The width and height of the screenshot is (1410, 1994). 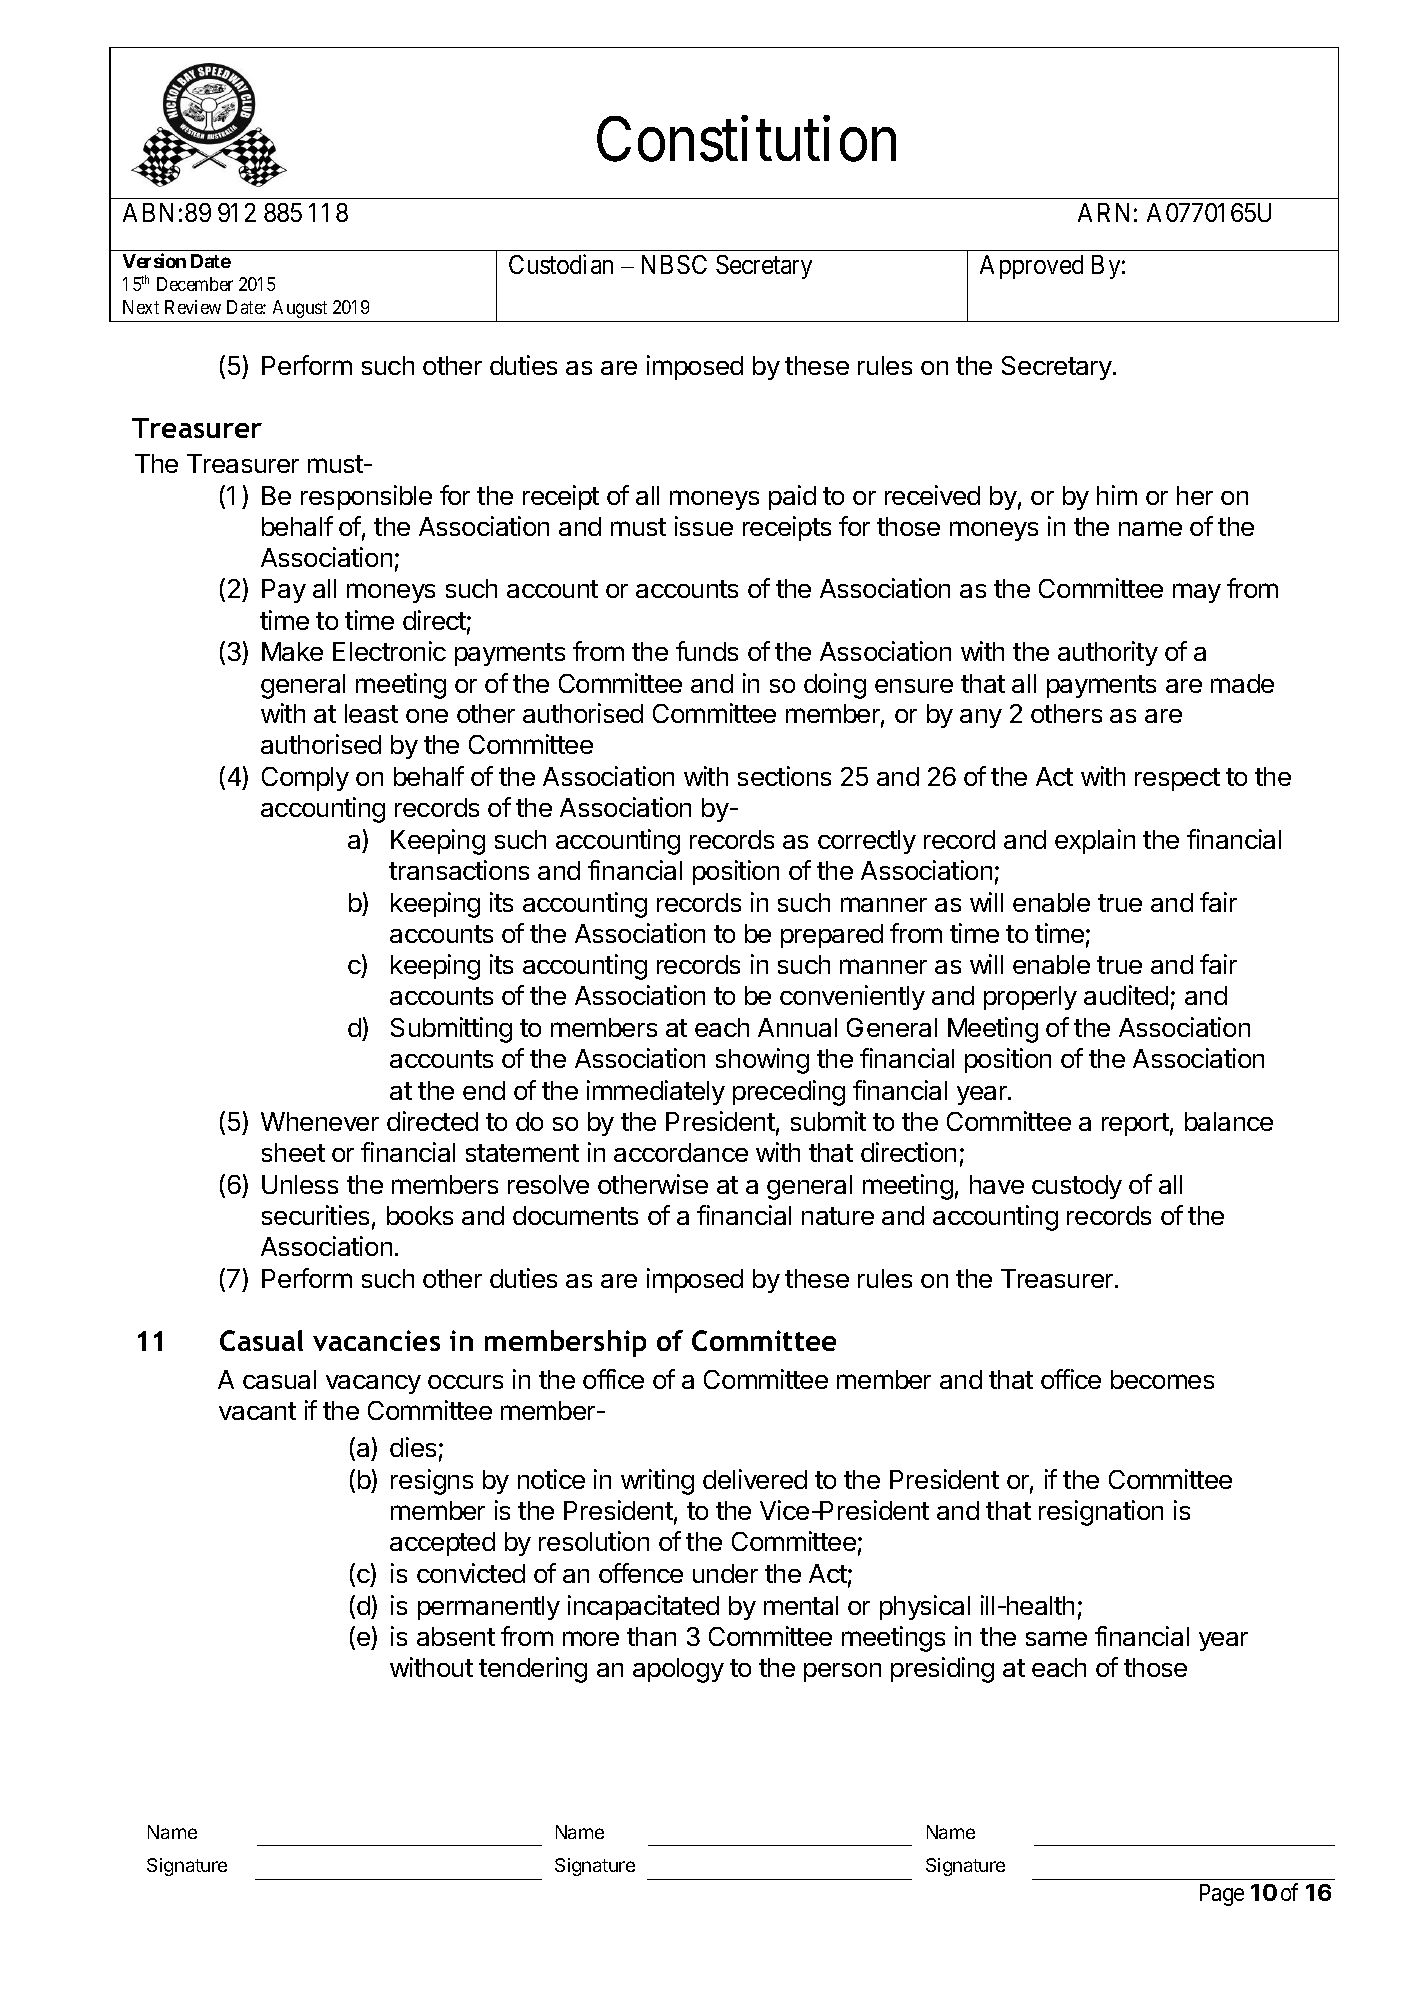 What do you see at coordinates (320, 1121) in the screenshot?
I see `Whenever` at bounding box center [320, 1121].
